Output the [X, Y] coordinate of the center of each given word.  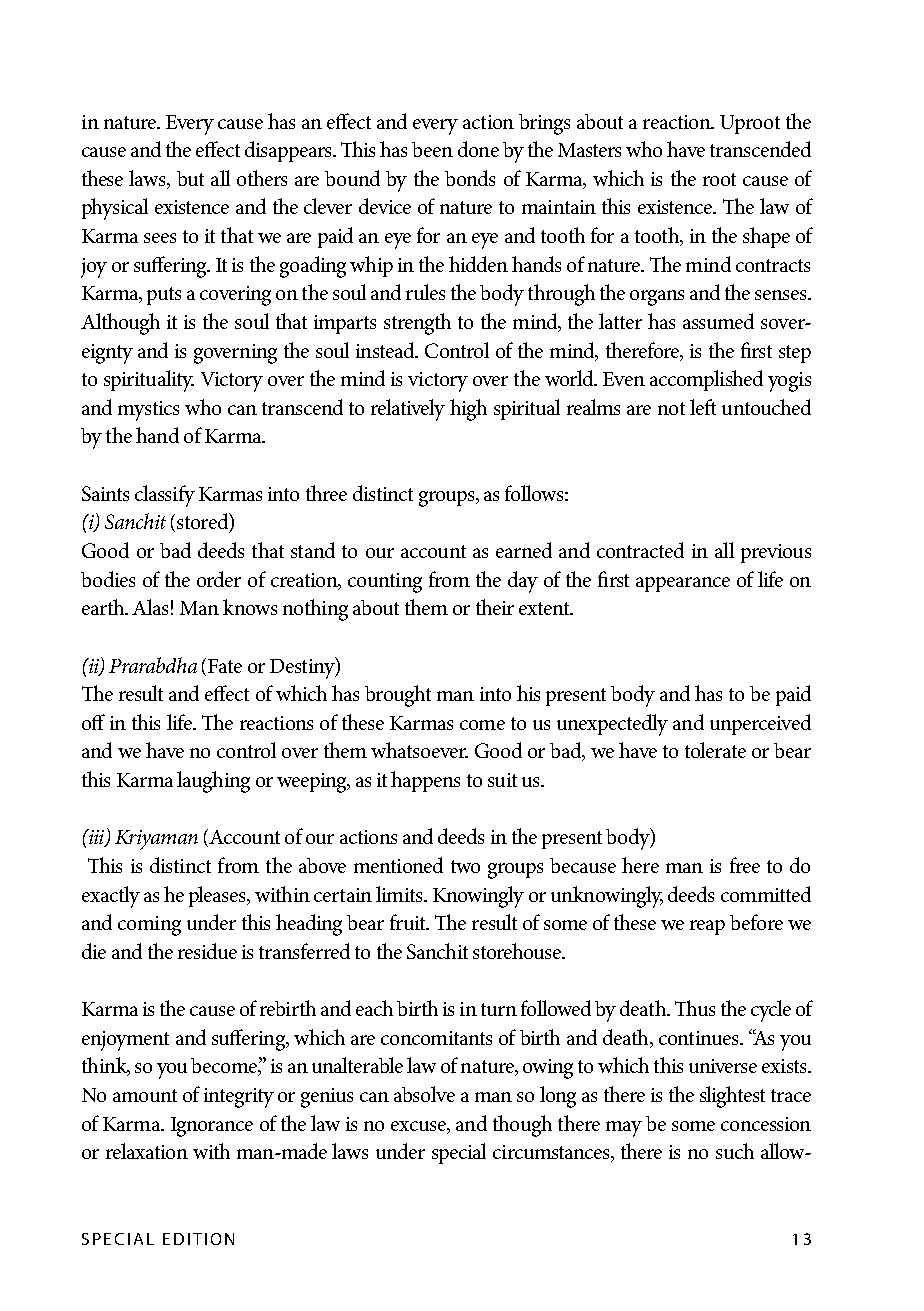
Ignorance [212, 1127]
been [432, 149]
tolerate [715, 750]
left [703, 407]
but [190, 178]
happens [425, 781]
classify [165, 496]
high [468, 410]
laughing [213, 782]
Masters [589, 150]
